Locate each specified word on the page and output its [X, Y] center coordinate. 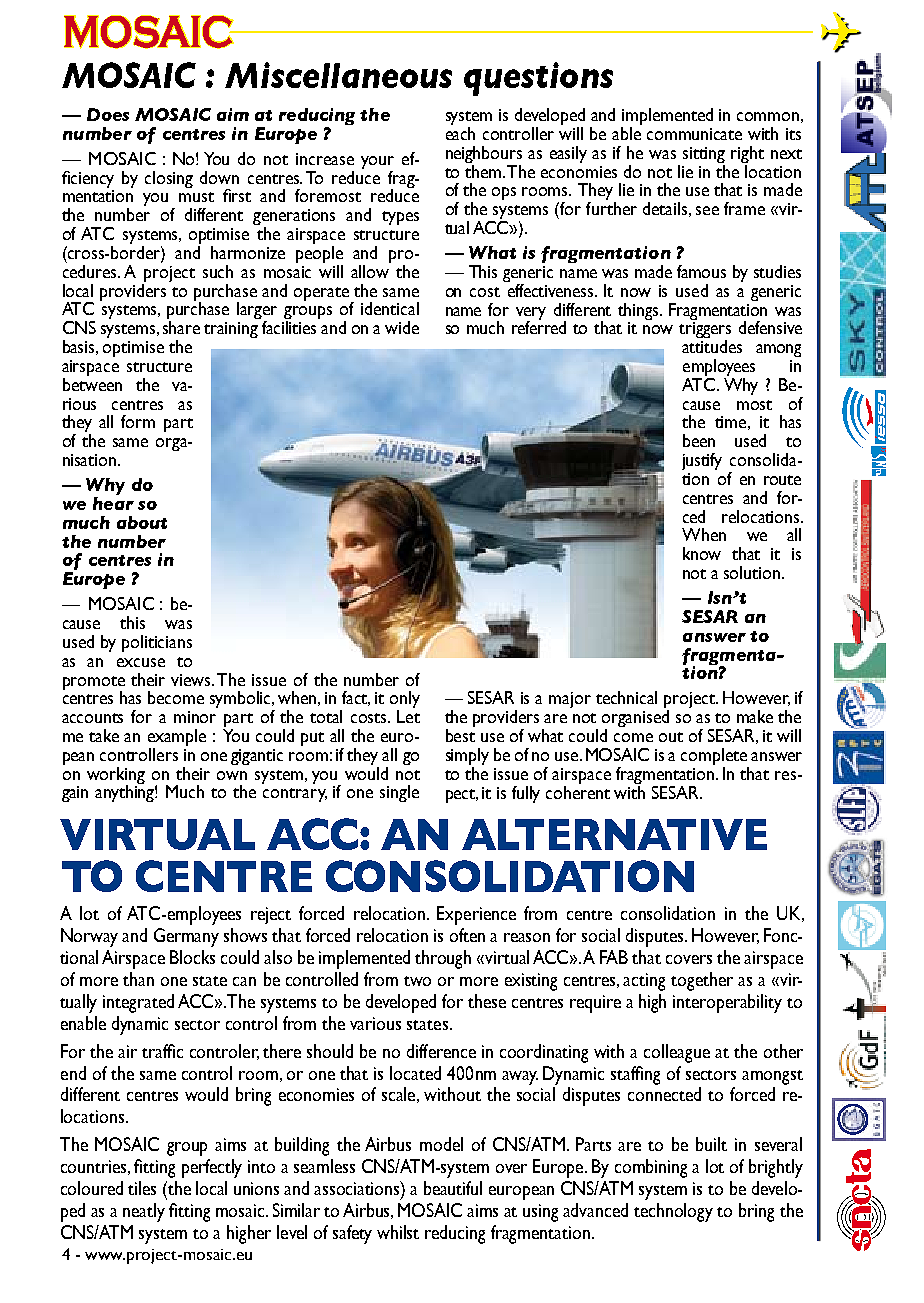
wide [402, 327]
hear [113, 503]
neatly [144, 1212]
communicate [694, 134]
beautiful [453, 1188]
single [399, 793]
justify [702, 461]
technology [673, 1212]
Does [108, 114]
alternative [614, 834]
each [460, 133]
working [116, 776]
